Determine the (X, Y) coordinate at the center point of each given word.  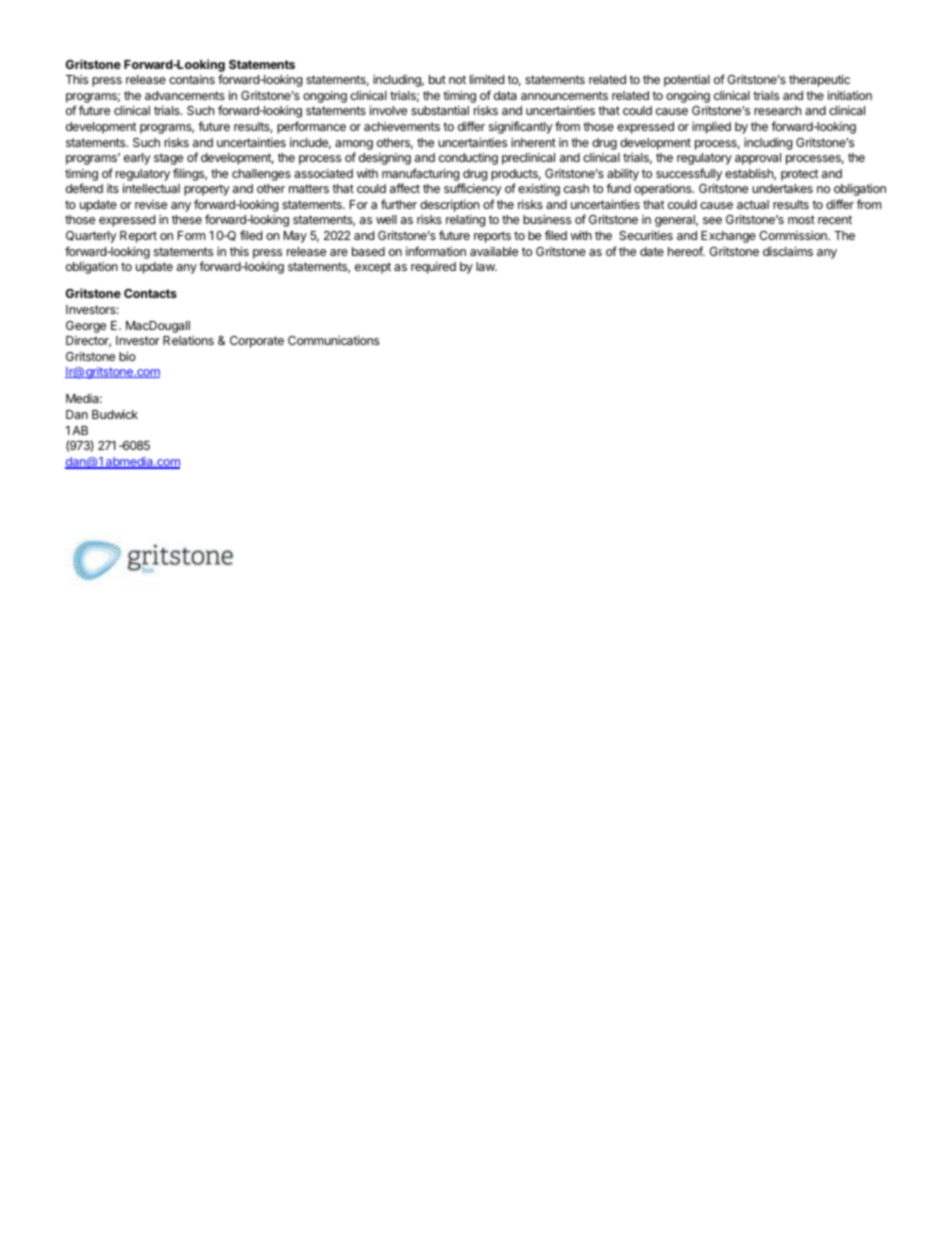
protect (800, 175)
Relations (188, 340)
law (486, 266)
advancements (185, 95)
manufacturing (420, 174)
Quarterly (91, 237)
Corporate (257, 342)
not (457, 79)
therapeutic (819, 80)
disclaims (788, 251)
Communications (333, 340)
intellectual (151, 188)
